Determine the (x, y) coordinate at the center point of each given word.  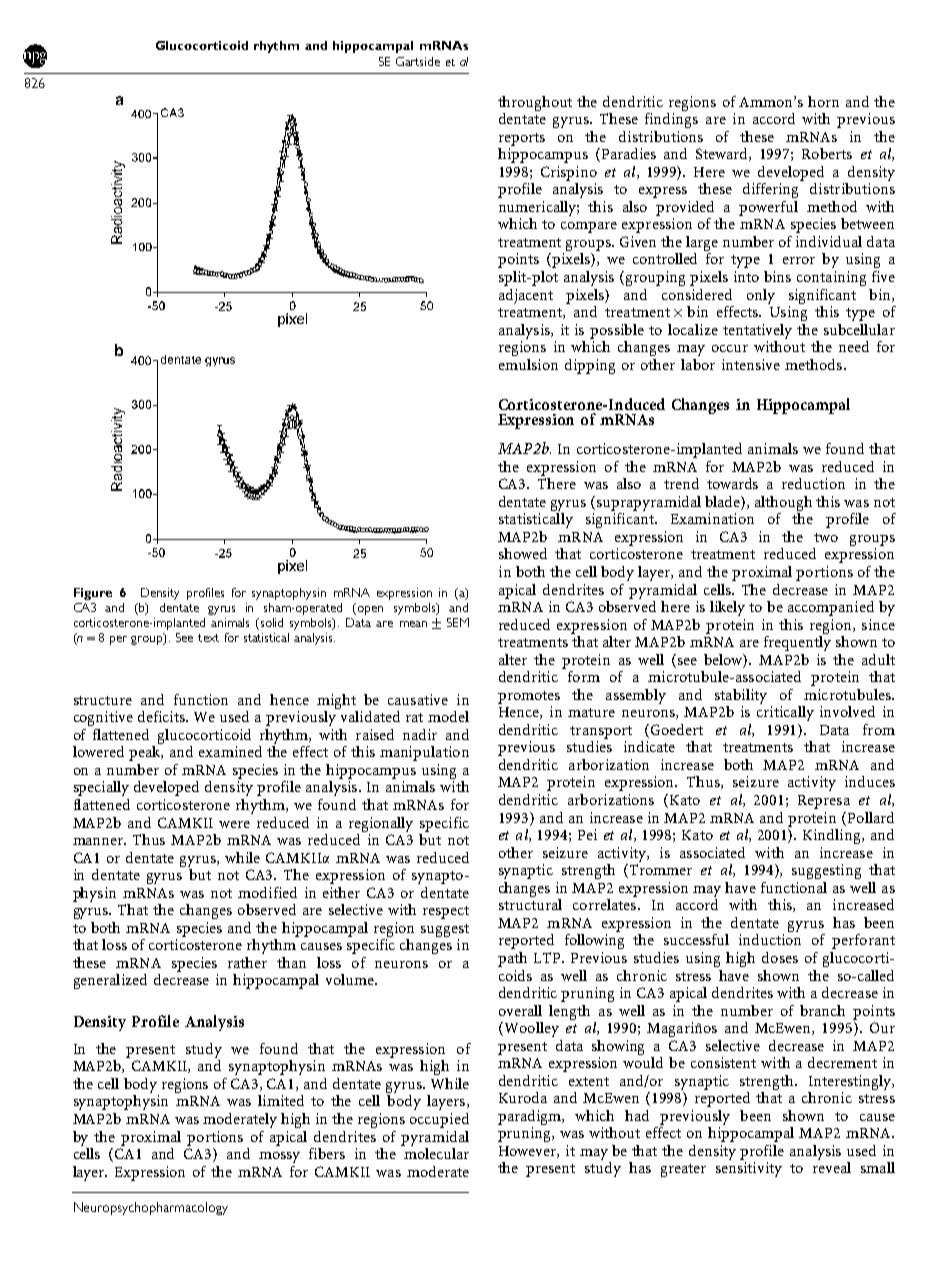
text (208, 638)
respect (446, 912)
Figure (93, 594)
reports (522, 139)
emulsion (528, 364)
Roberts (827, 153)
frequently (797, 642)
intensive (751, 364)
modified (267, 892)
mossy (279, 1157)
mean (413, 624)
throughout (535, 103)
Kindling (833, 836)
